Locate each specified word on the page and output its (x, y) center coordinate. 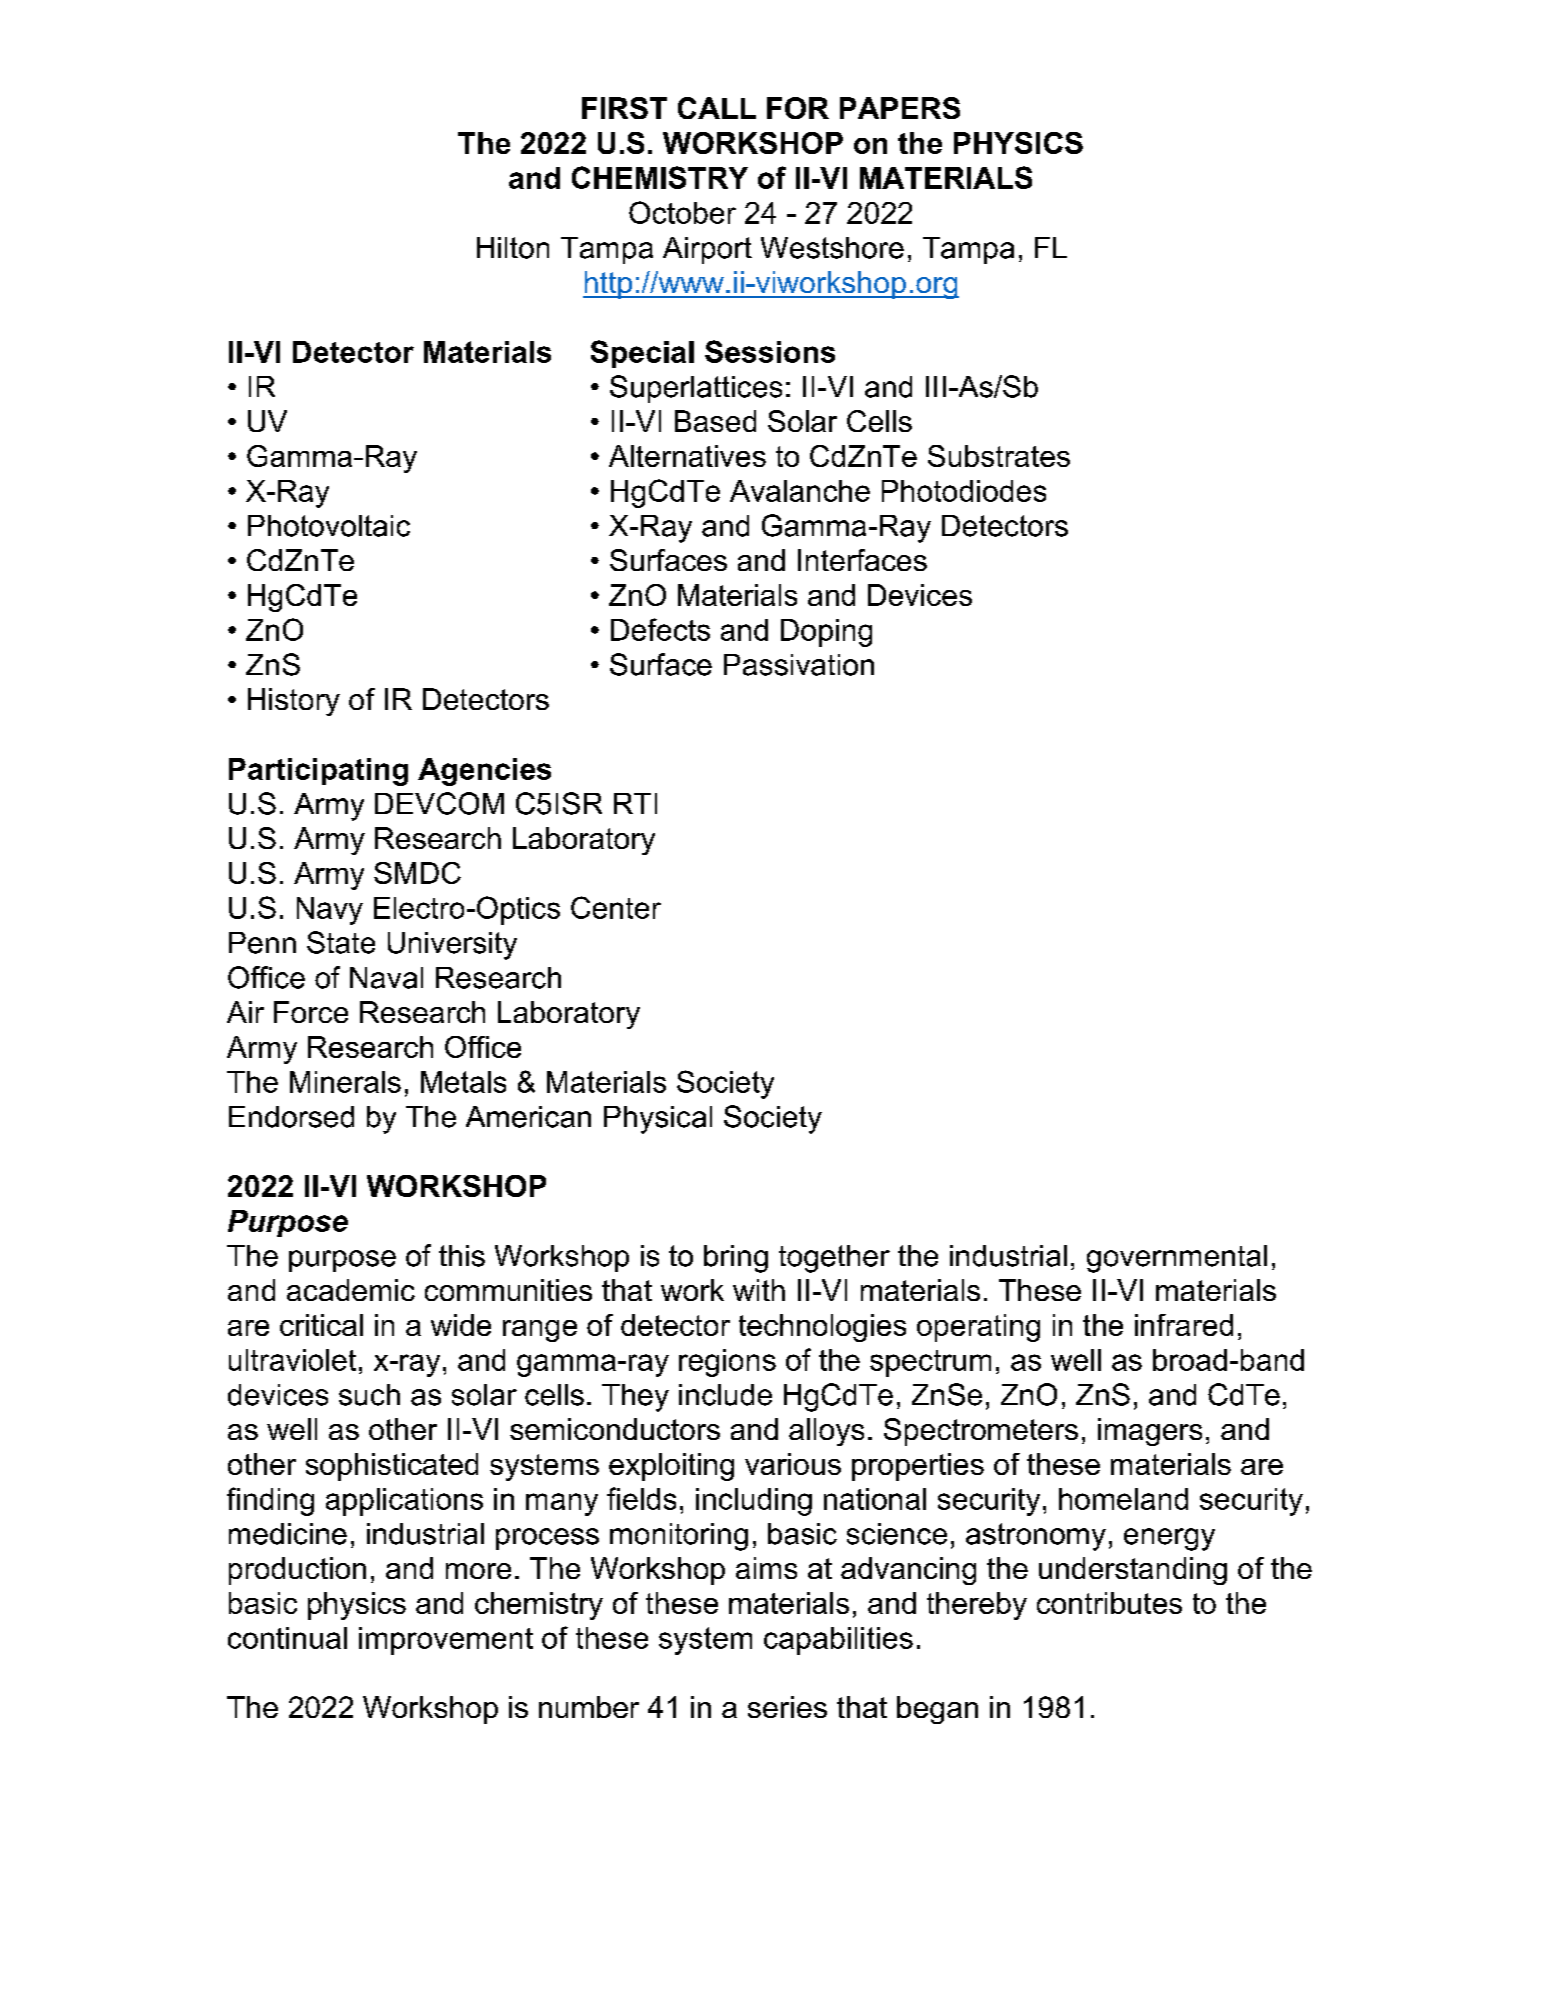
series (787, 1707)
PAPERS (900, 108)
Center (616, 907)
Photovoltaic (329, 526)
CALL (717, 108)
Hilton (513, 248)
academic (351, 1290)
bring (736, 1259)
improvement (446, 1641)
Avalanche (800, 491)
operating (978, 1328)
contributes (1109, 1603)
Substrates (999, 456)
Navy (330, 911)
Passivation (799, 665)
